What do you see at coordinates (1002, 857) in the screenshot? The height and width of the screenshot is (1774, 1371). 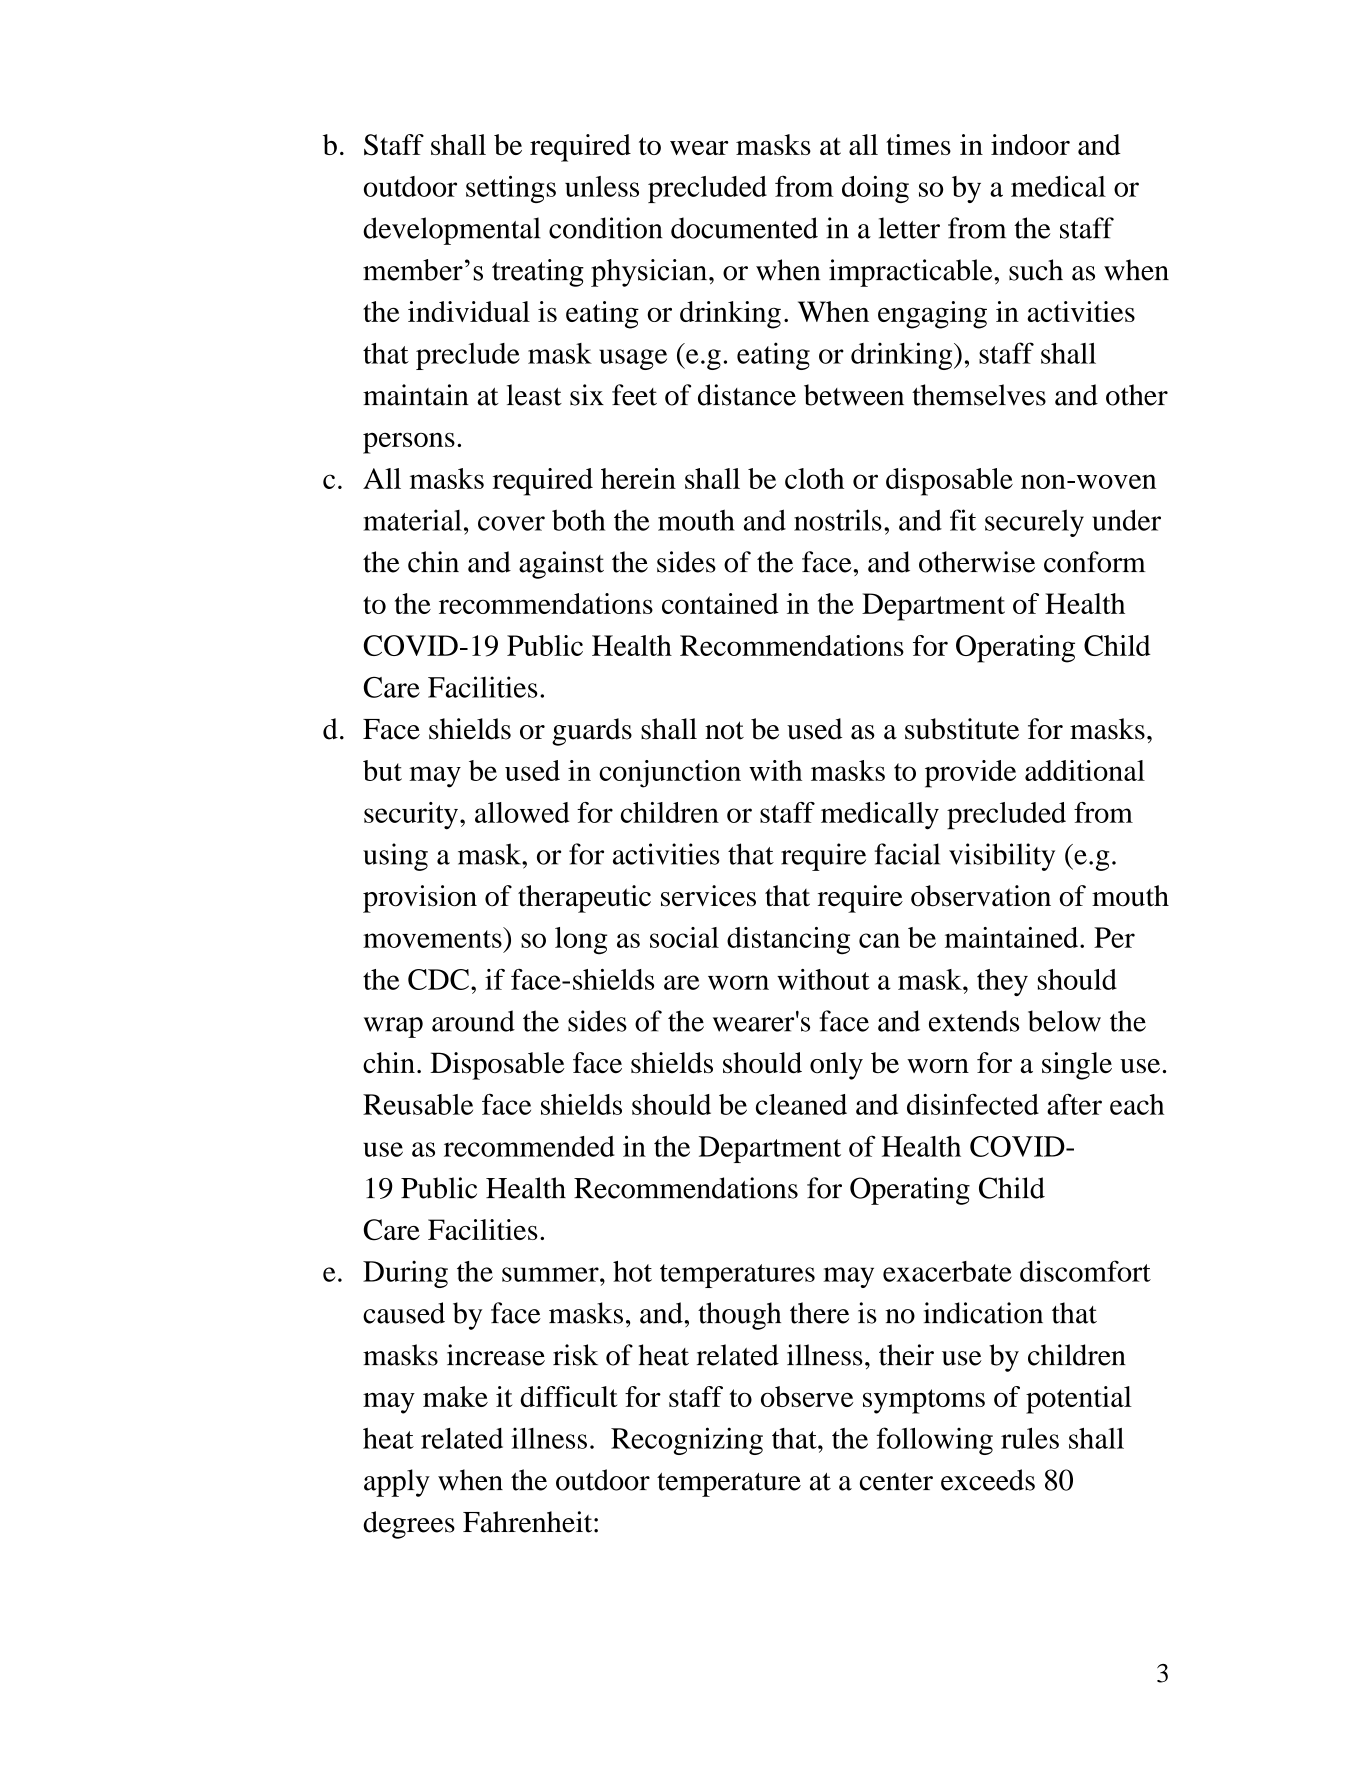 I see `visibility` at bounding box center [1002, 857].
